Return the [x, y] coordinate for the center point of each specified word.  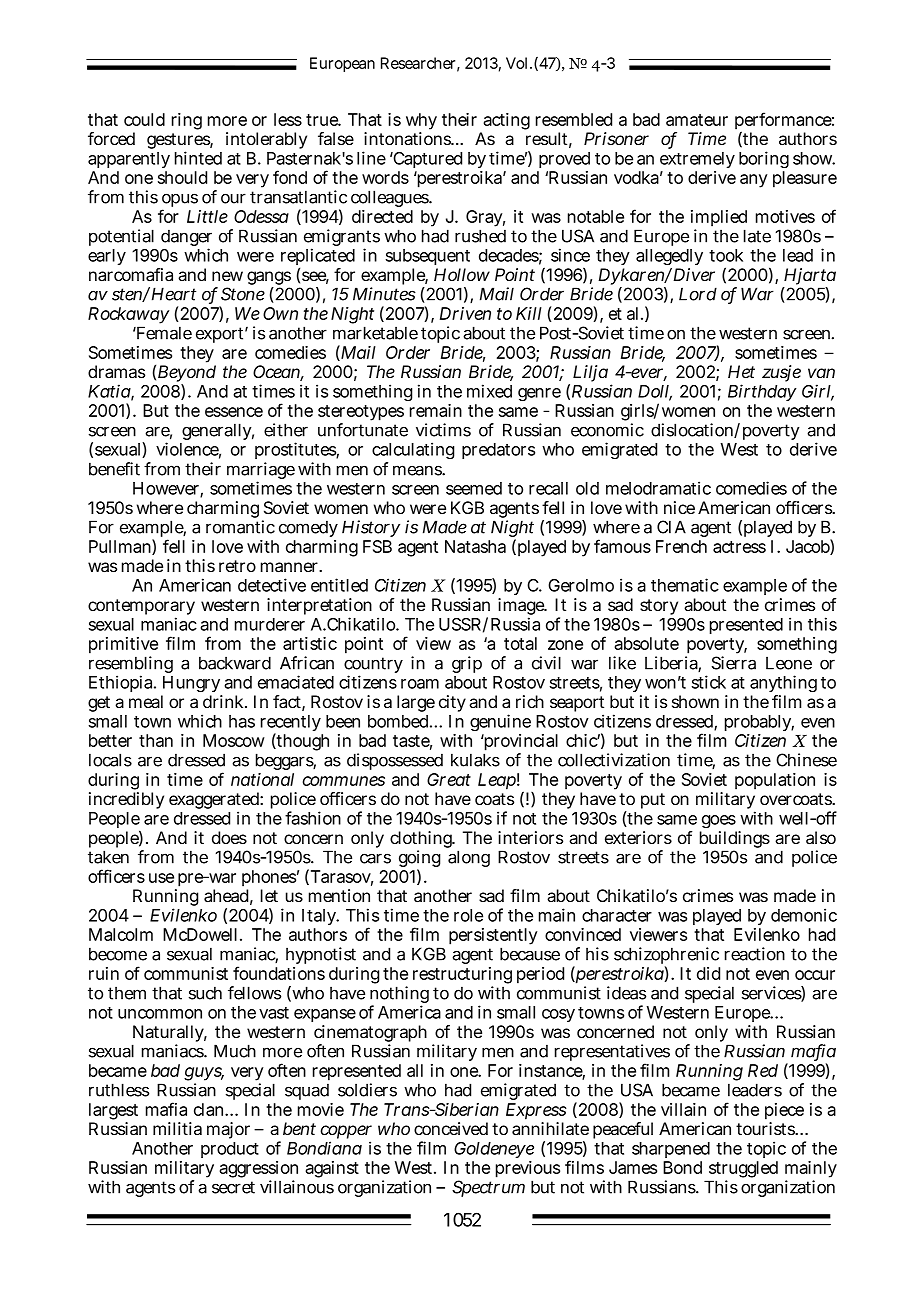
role [468, 915]
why [421, 123]
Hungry [191, 686]
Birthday [762, 392]
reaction [755, 954]
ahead [226, 896]
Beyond [187, 375]
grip [467, 664]
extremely [697, 160]
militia [177, 1129]
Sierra [734, 663]
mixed [489, 391]
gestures [179, 142]
